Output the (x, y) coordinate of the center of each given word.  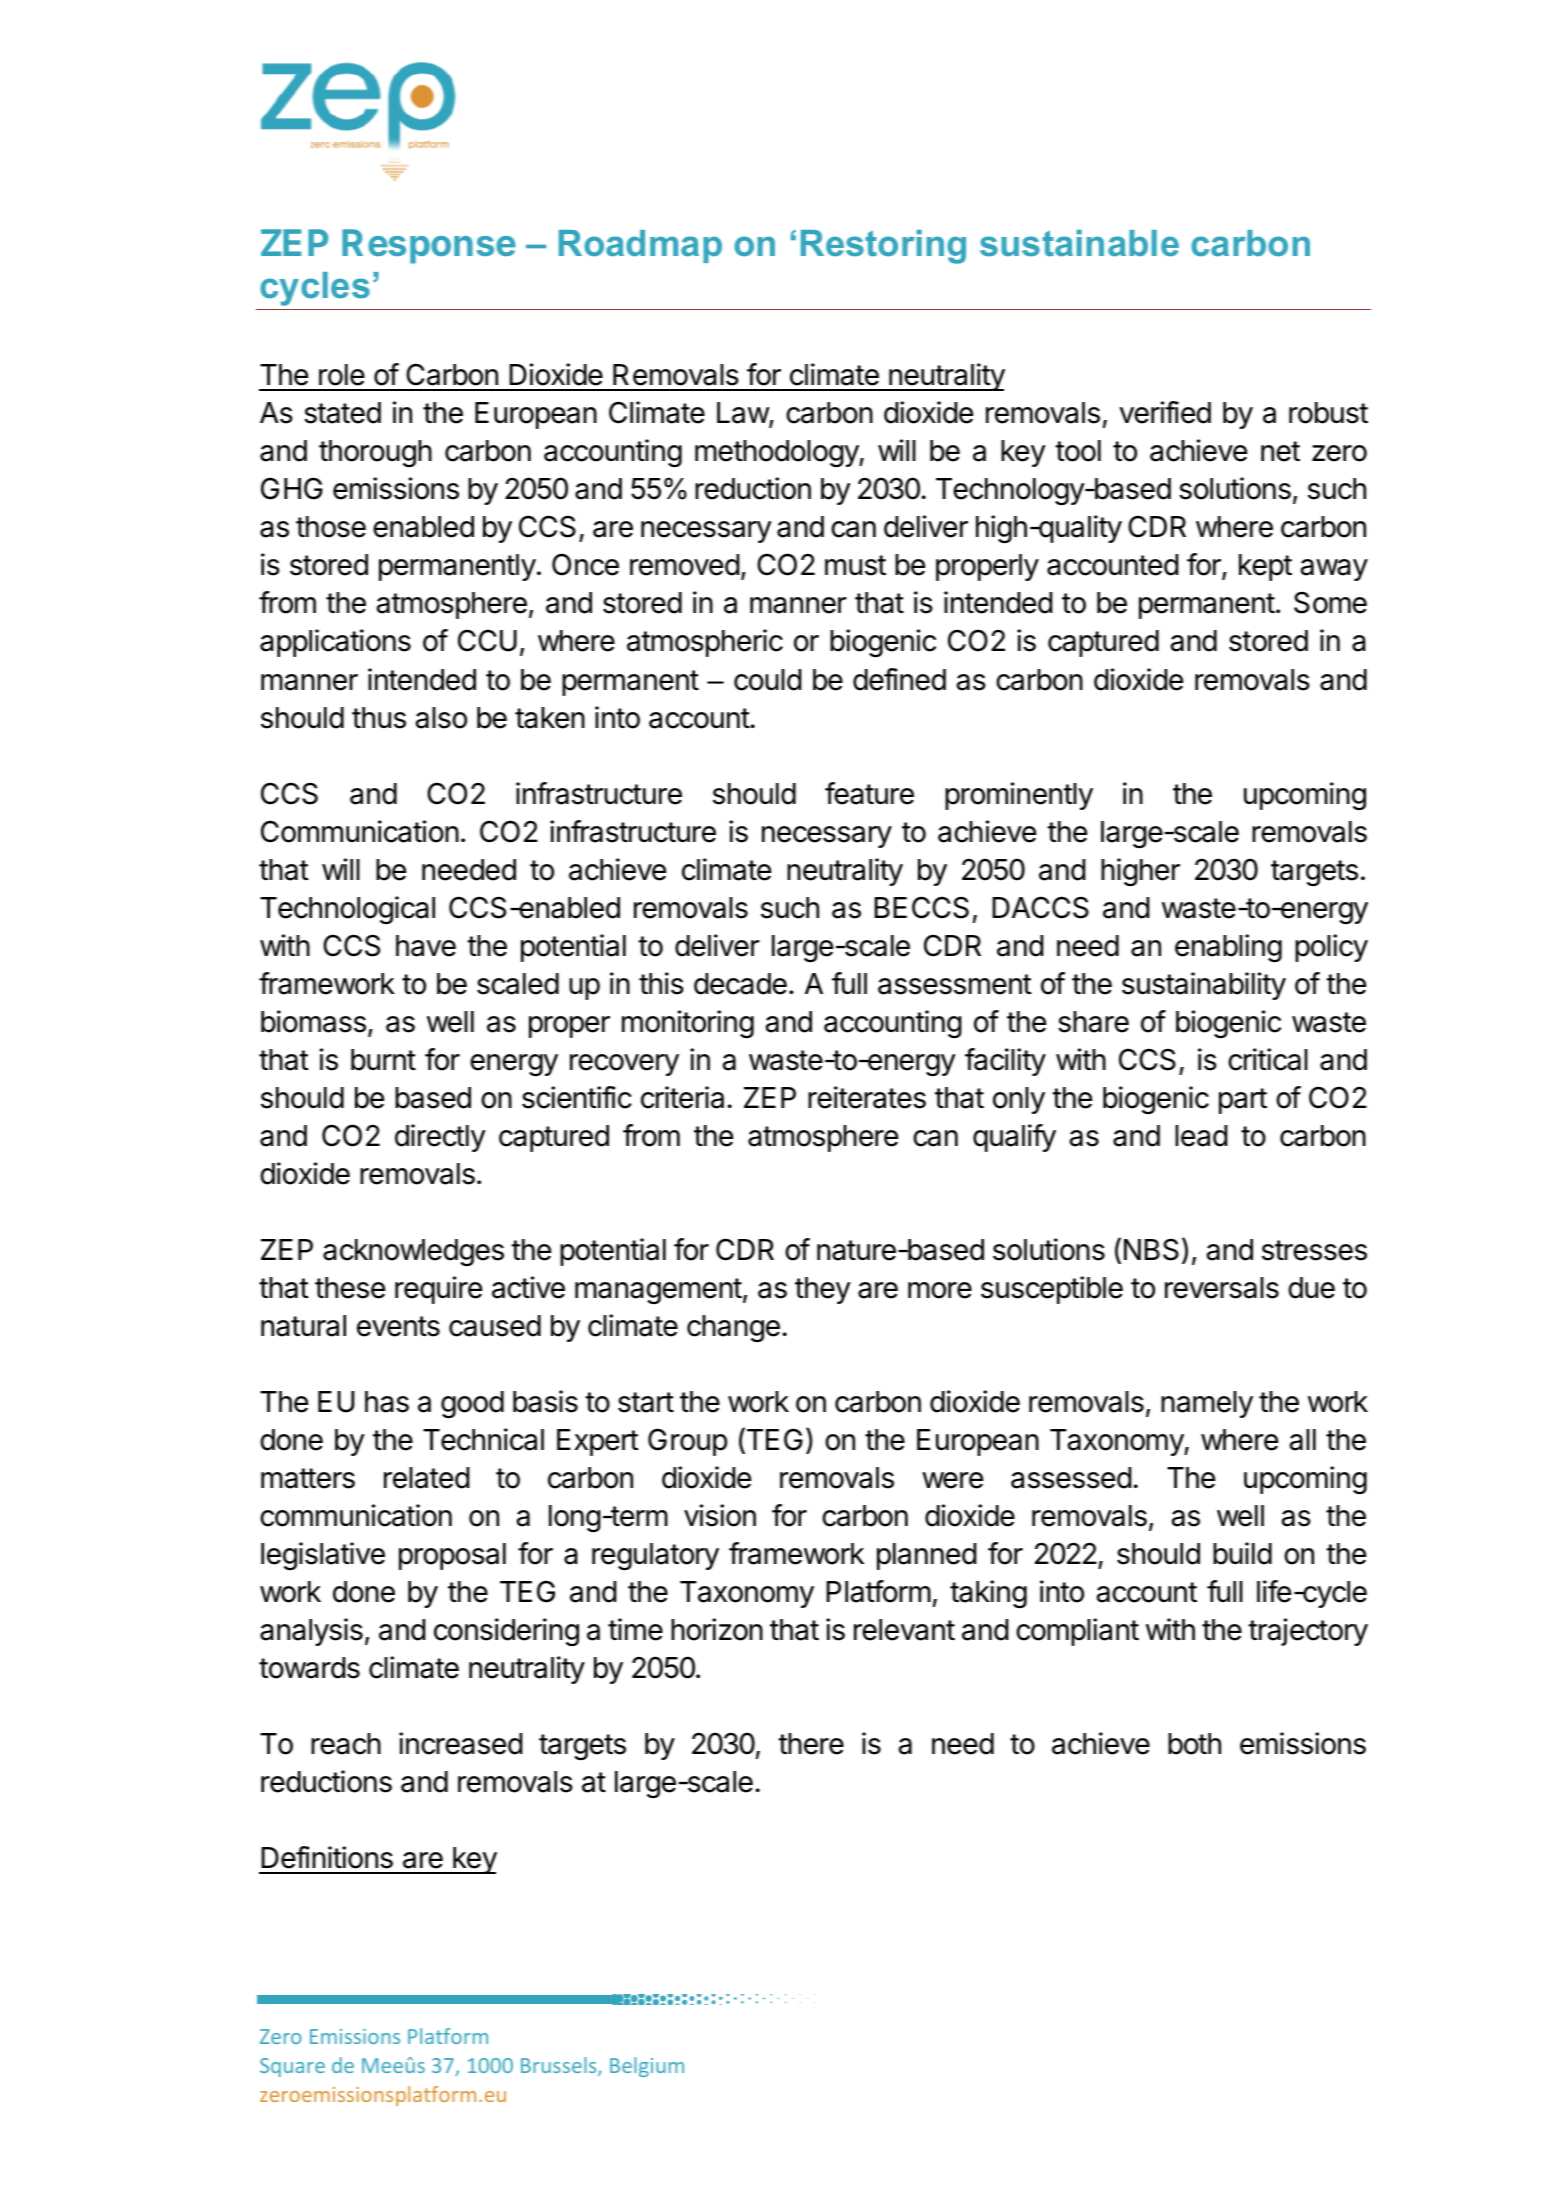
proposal (452, 1556)
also (441, 718)
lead (1201, 1136)
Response (429, 246)
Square (292, 2067)
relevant (904, 1630)
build (1242, 1553)
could (767, 680)
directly (440, 1138)
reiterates (867, 1097)
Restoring (883, 247)
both (1194, 1744)
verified (1165, 412)
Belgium (647, 2067)
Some (1330, 602)
